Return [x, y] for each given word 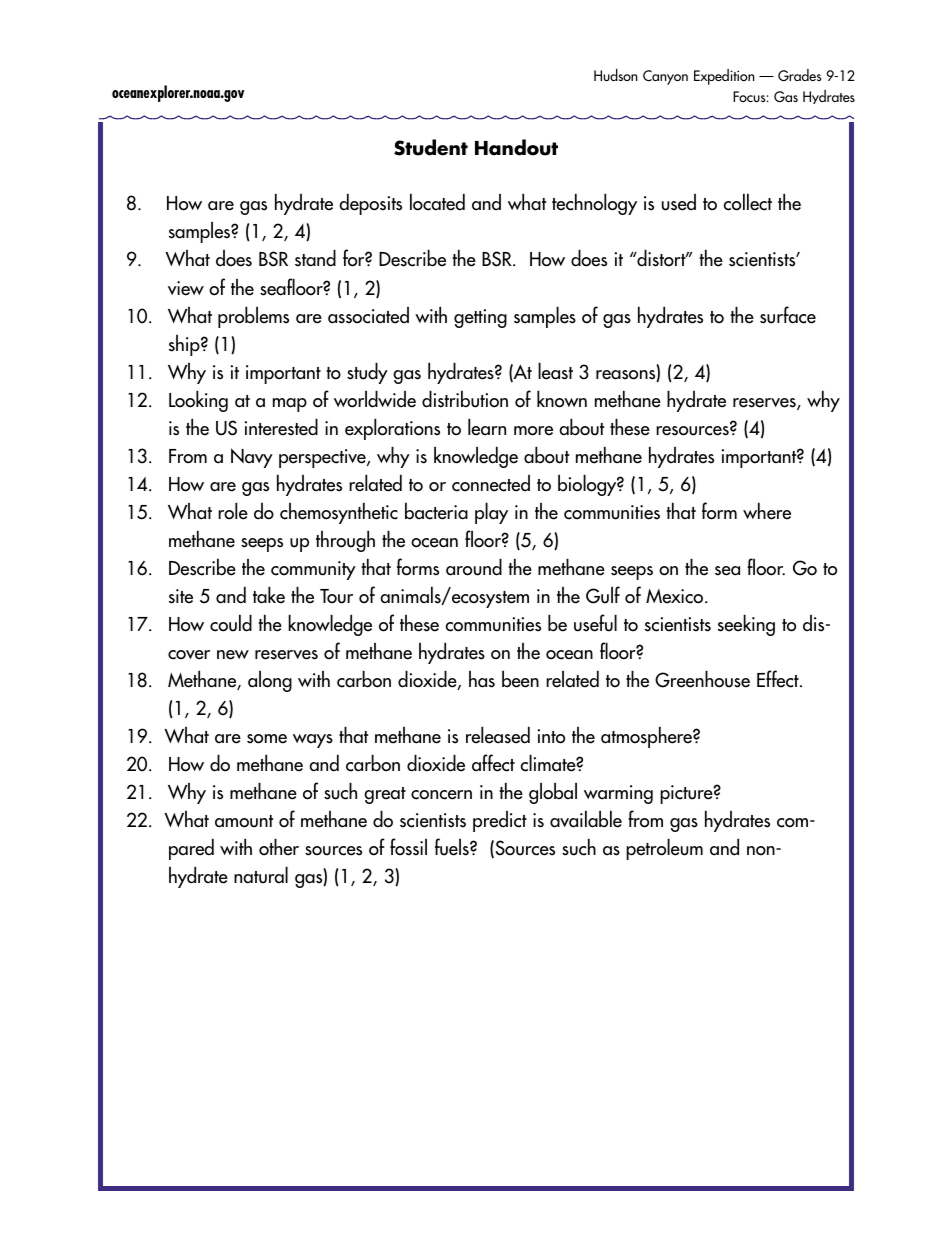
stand [315, 258]
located [437, 202]
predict [500, 821]
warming [618, 794]
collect [747, 202]
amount [244, 821]
